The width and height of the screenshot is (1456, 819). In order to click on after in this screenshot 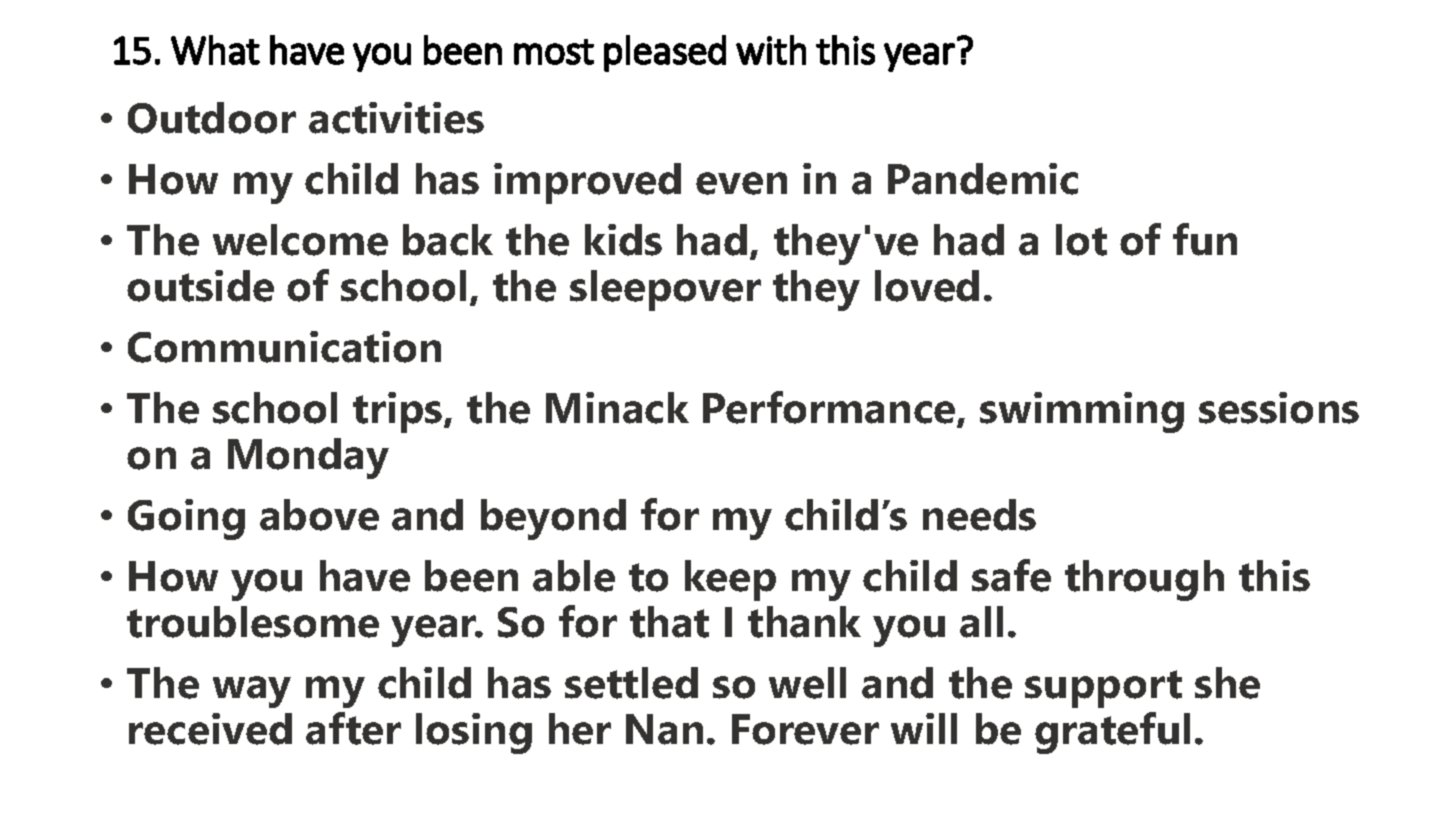, I will do `click(353, 728)`.
